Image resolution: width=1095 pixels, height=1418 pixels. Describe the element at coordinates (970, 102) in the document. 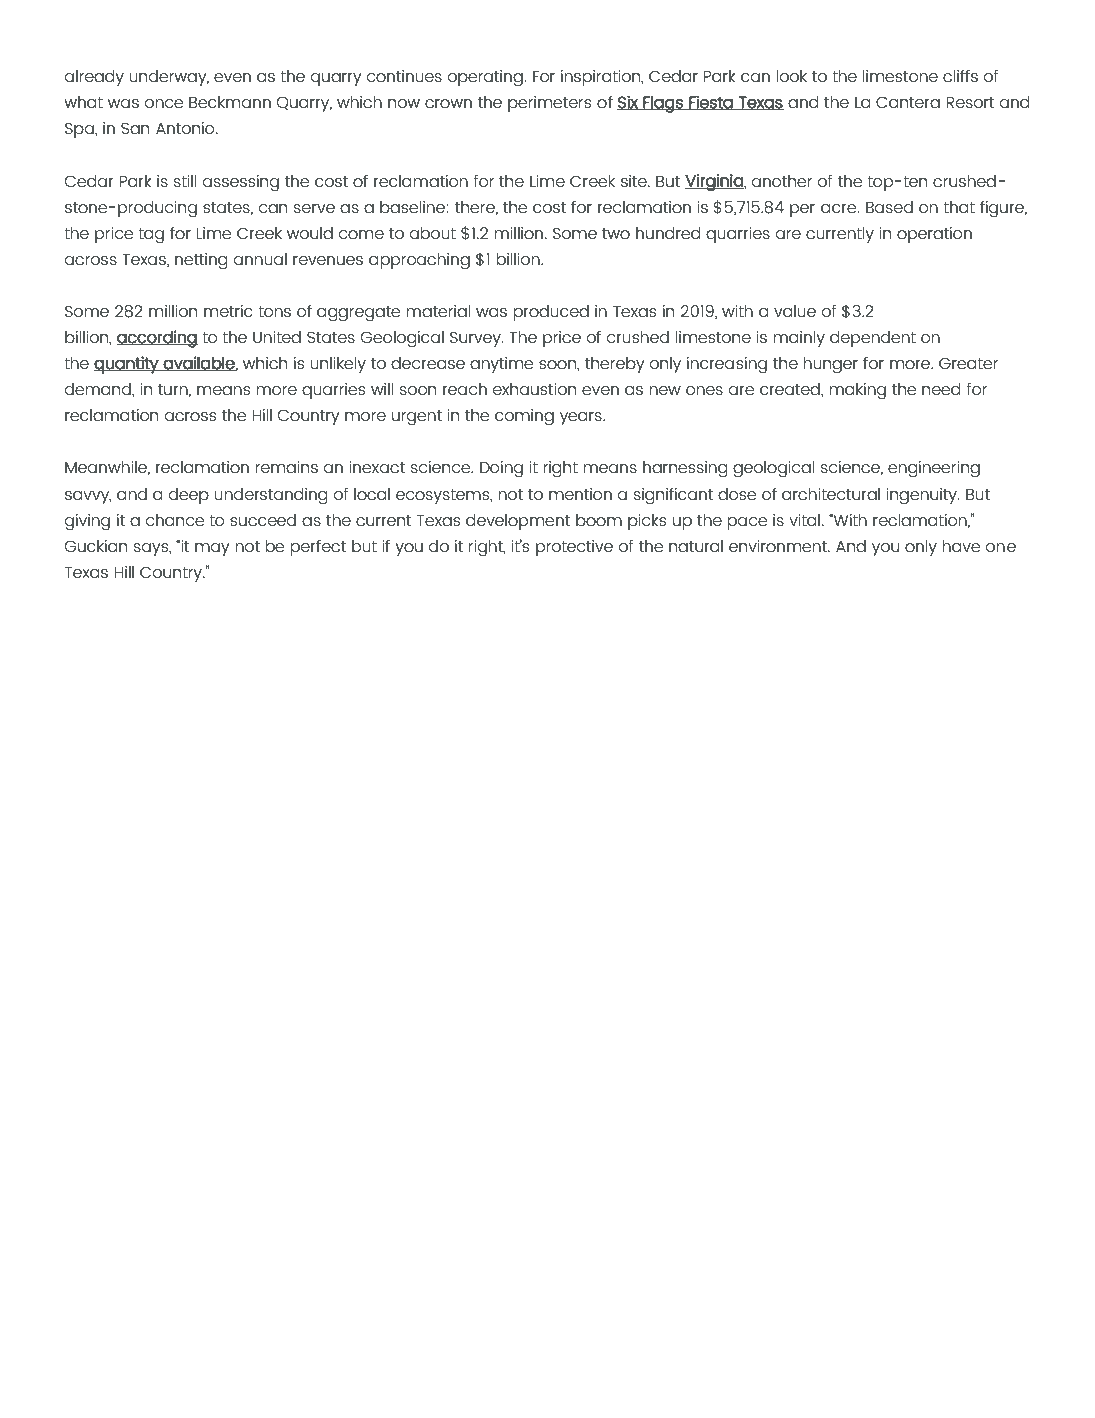

I see `Resort` at that location.
